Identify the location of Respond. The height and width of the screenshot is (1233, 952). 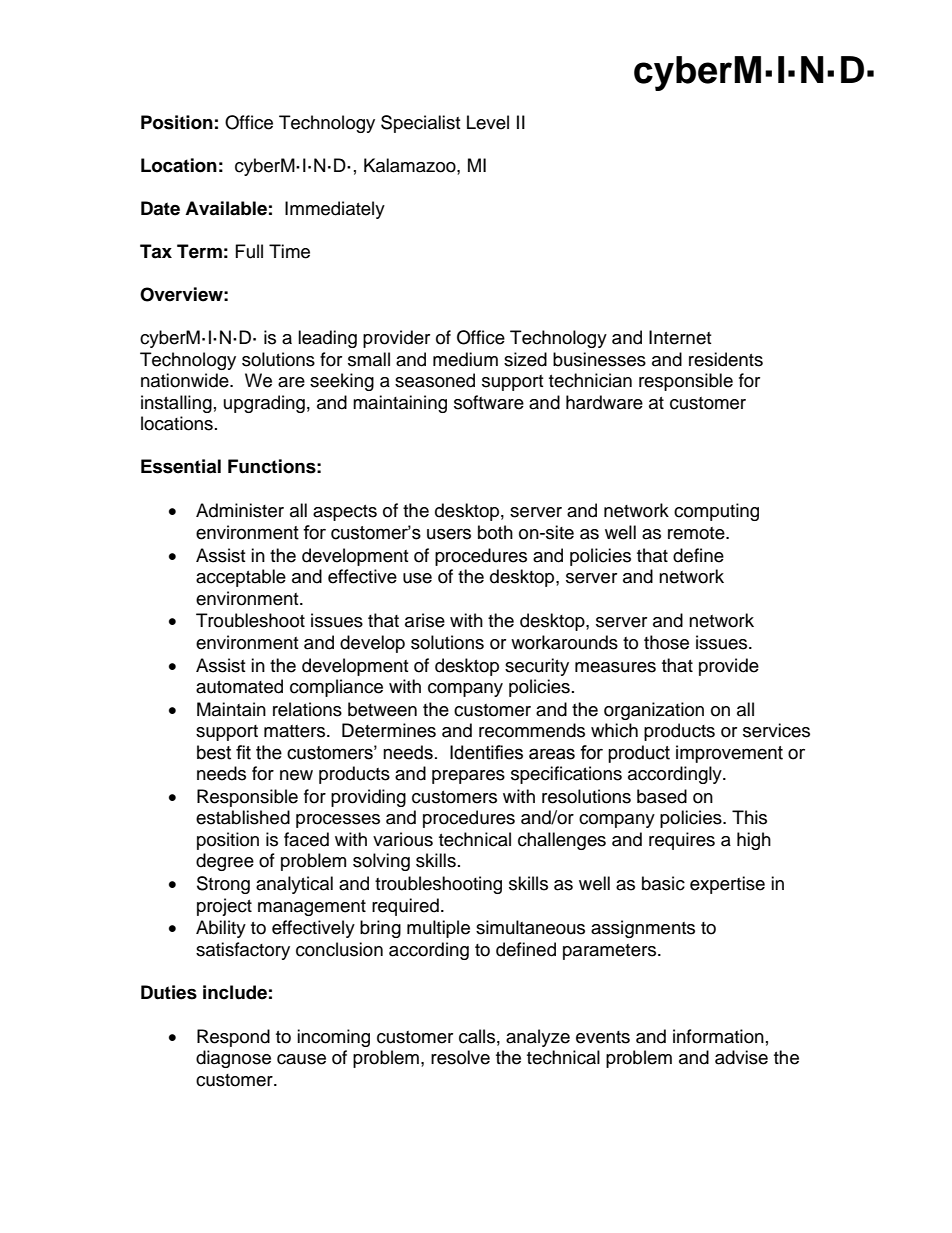
(233, 1038).
